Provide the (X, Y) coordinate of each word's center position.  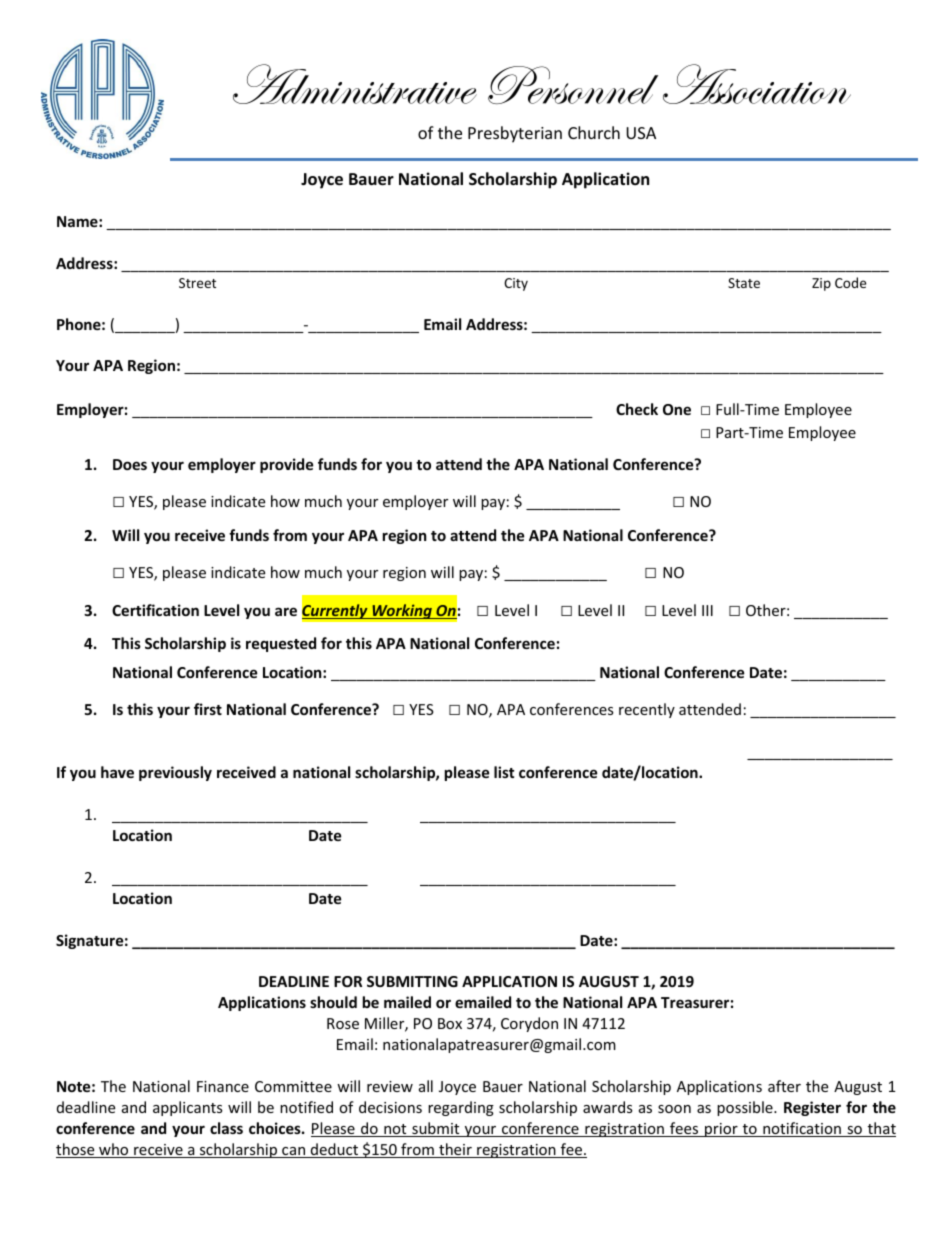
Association (757, 84)
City (516, 284)
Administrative (355, 84)
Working (402, 611)
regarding (461, 1108)
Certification (155, 610)
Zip (821, 284)
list (504, 772)
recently (647, 710)
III (707, 610)
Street (197, 283)
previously (175, 773)
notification (802, 1129)
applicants (188, 1108)
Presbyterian (515, 134)
